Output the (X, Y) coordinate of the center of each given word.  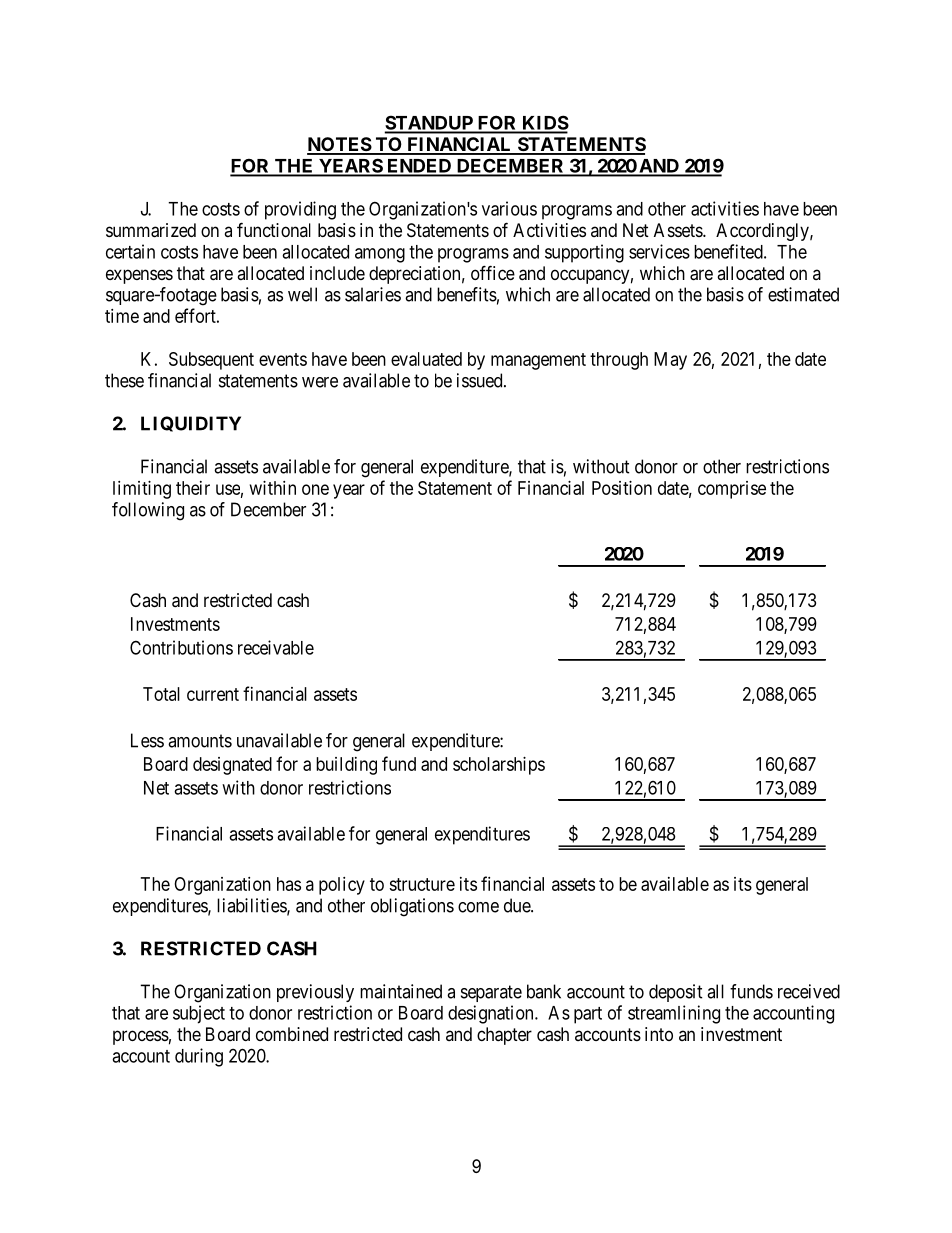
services (659, 251)
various (509, 208)
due (518, 905)
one (315, 489)
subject (199, 1014)
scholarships (499, 766)
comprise (732, 490)
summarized (151, 230)
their (193, 488)
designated (232, 766)
